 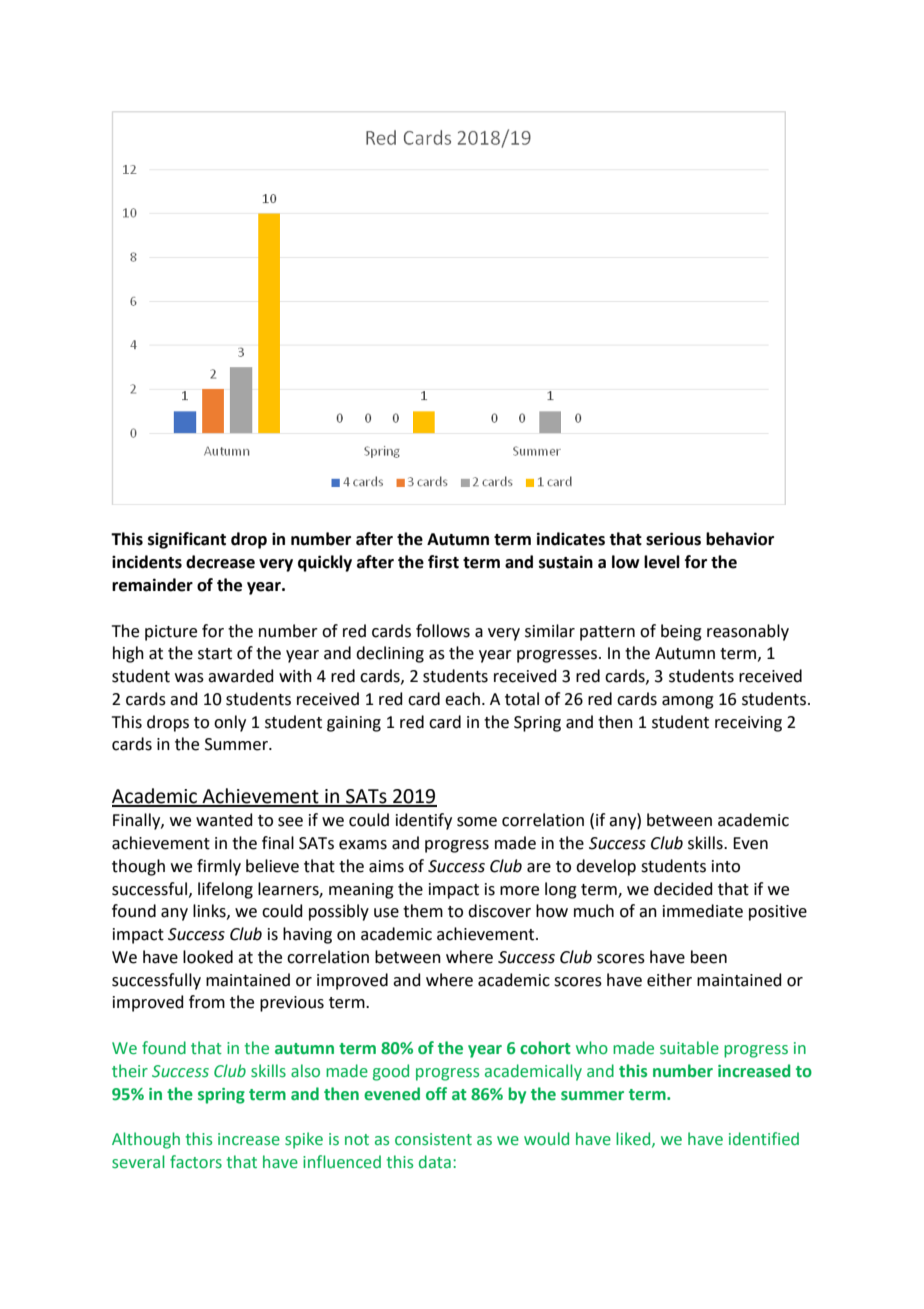 What do you see at coordinates (662, 562) in the image?
I see `level` at bounding box center [662, 562].
